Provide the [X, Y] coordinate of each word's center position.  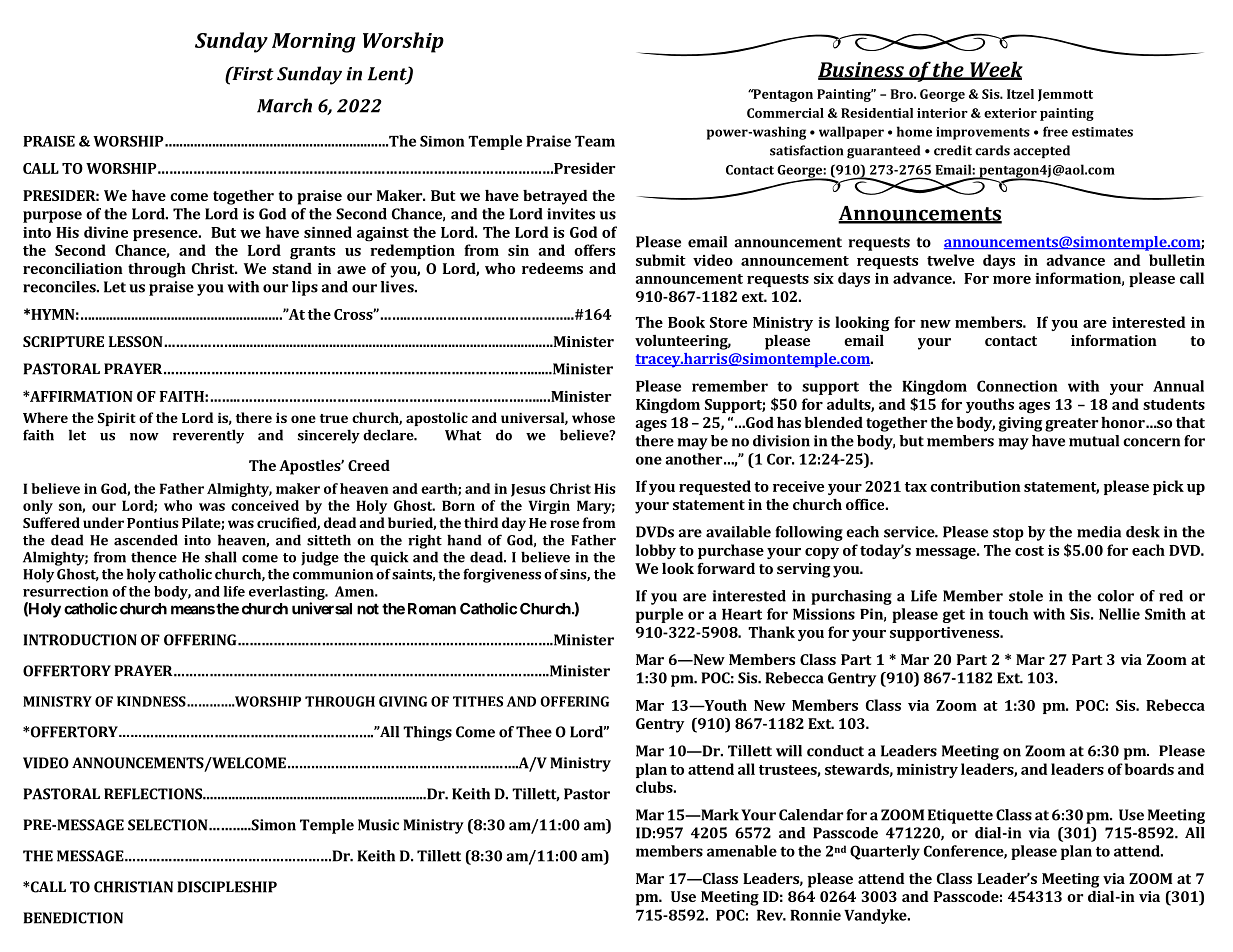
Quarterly [885, 852]
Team [595, 141]
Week [995, 70]
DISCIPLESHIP [227, 887]
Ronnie [815, 915]
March [284, 105]
